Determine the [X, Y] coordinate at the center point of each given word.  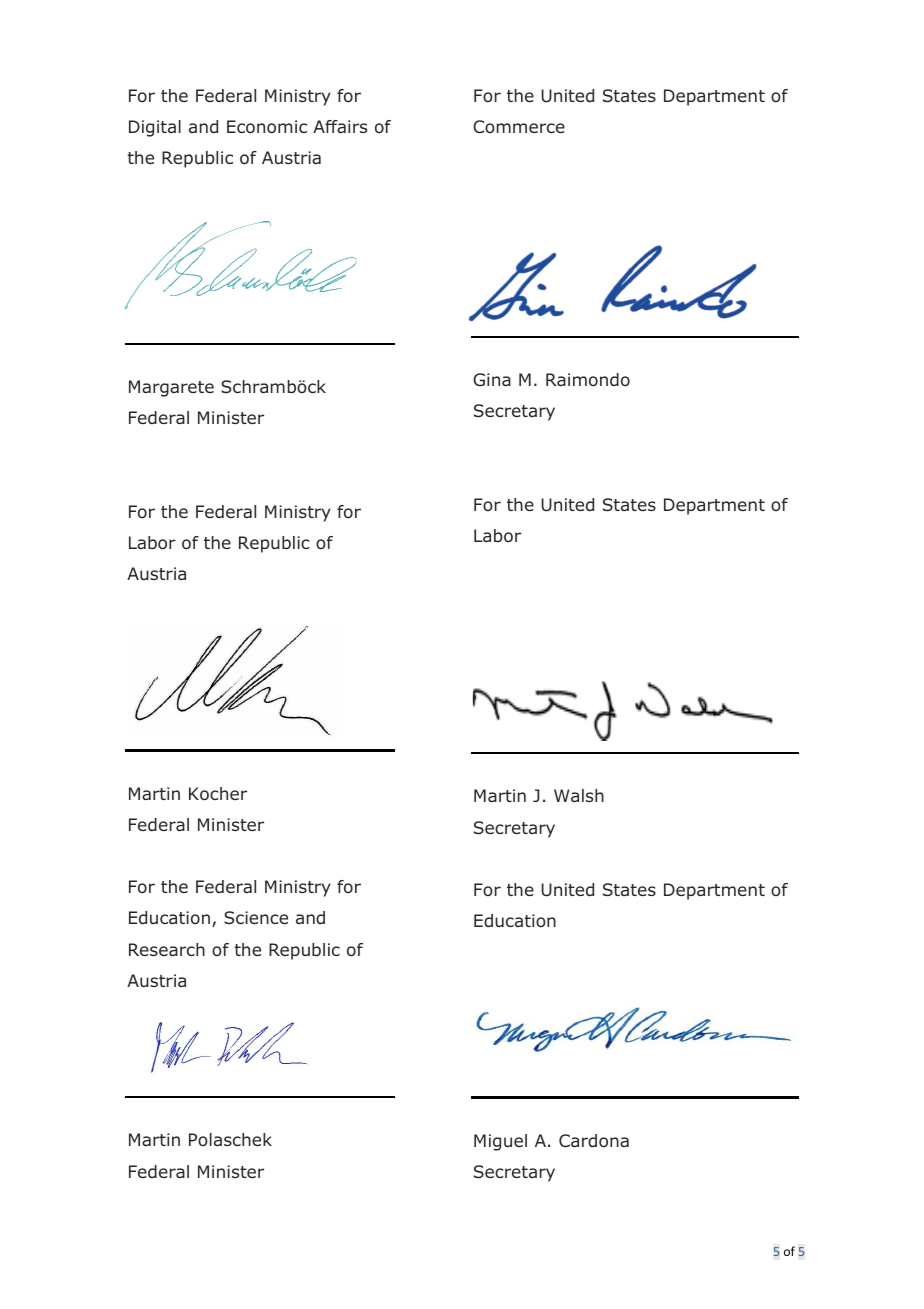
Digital [155, 128]
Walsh [579, 795]
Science [256, 917]
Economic [267, 127]
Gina [492, 379]
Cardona [594, 1141]
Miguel [500, 1142]
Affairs [340, 126]
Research [167, 949]
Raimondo [588, 380]
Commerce [519, 126]
